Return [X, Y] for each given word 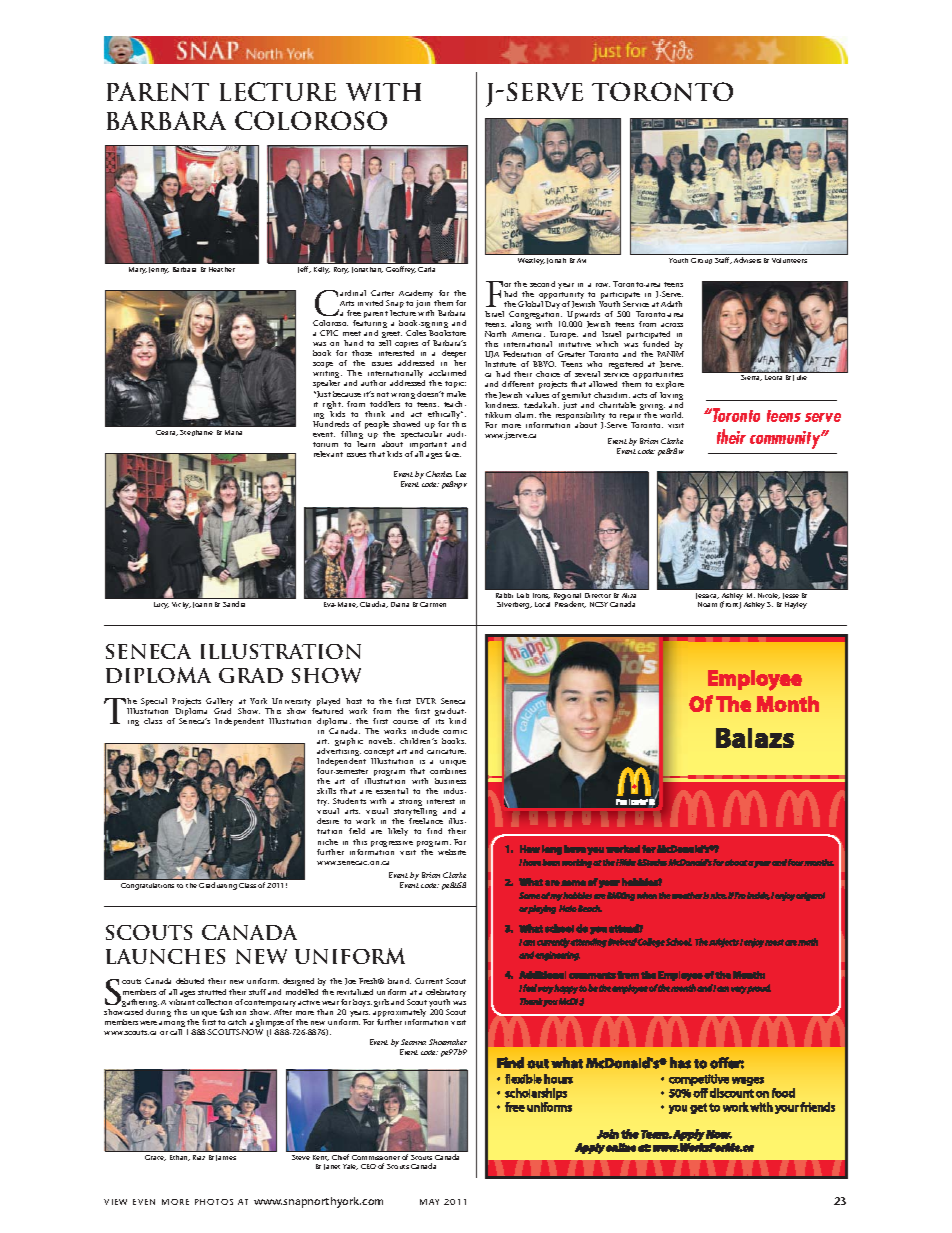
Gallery [219, 703]
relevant [328, 454]
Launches [165, 956]
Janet [332, 1167]
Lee [461, 474]
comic [455, 732]
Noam [707, 604]
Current [429, 981]
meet [352, 333]
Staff [723, 260]
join [424, 305]
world [671, 415]
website [452, 852]
